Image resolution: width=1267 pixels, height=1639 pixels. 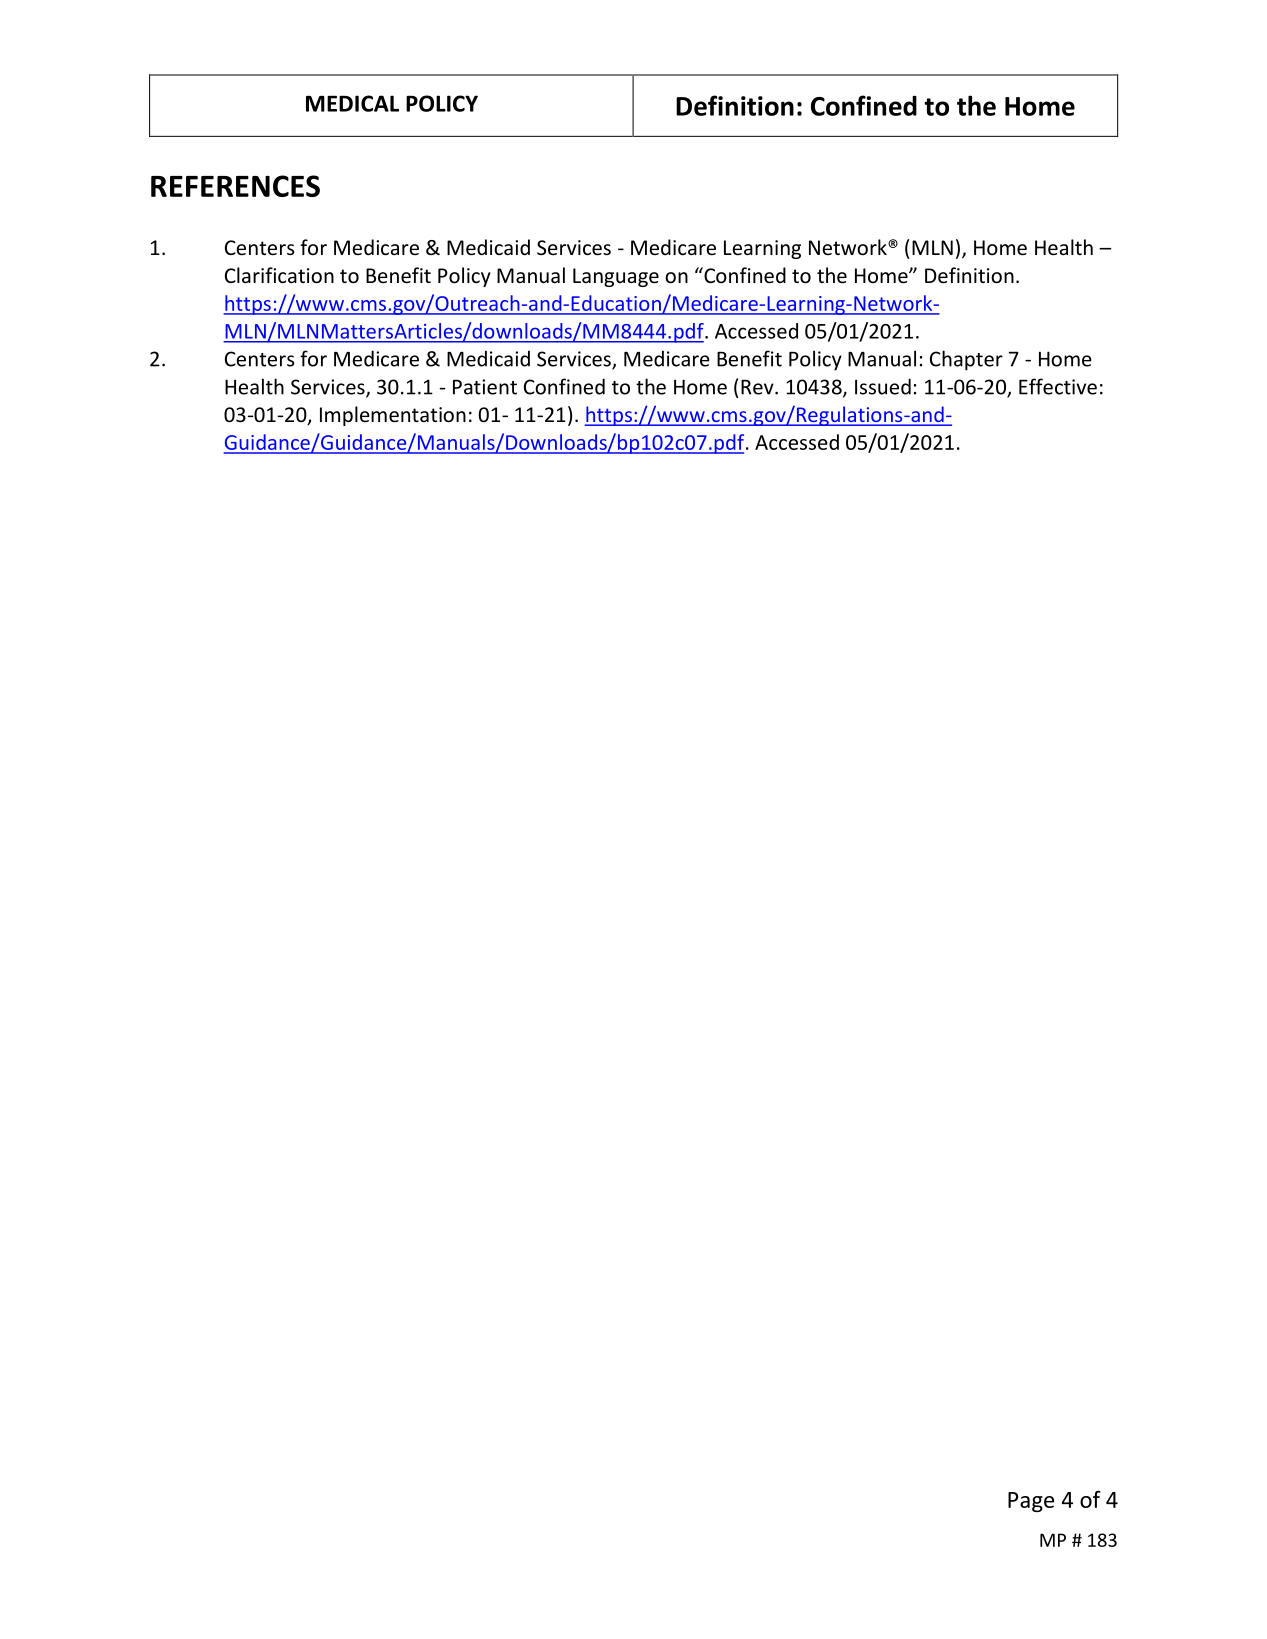 What do you see at coordinates (279, 275) in the document?
I see `Clarification` at bounding box center [279, 275].
